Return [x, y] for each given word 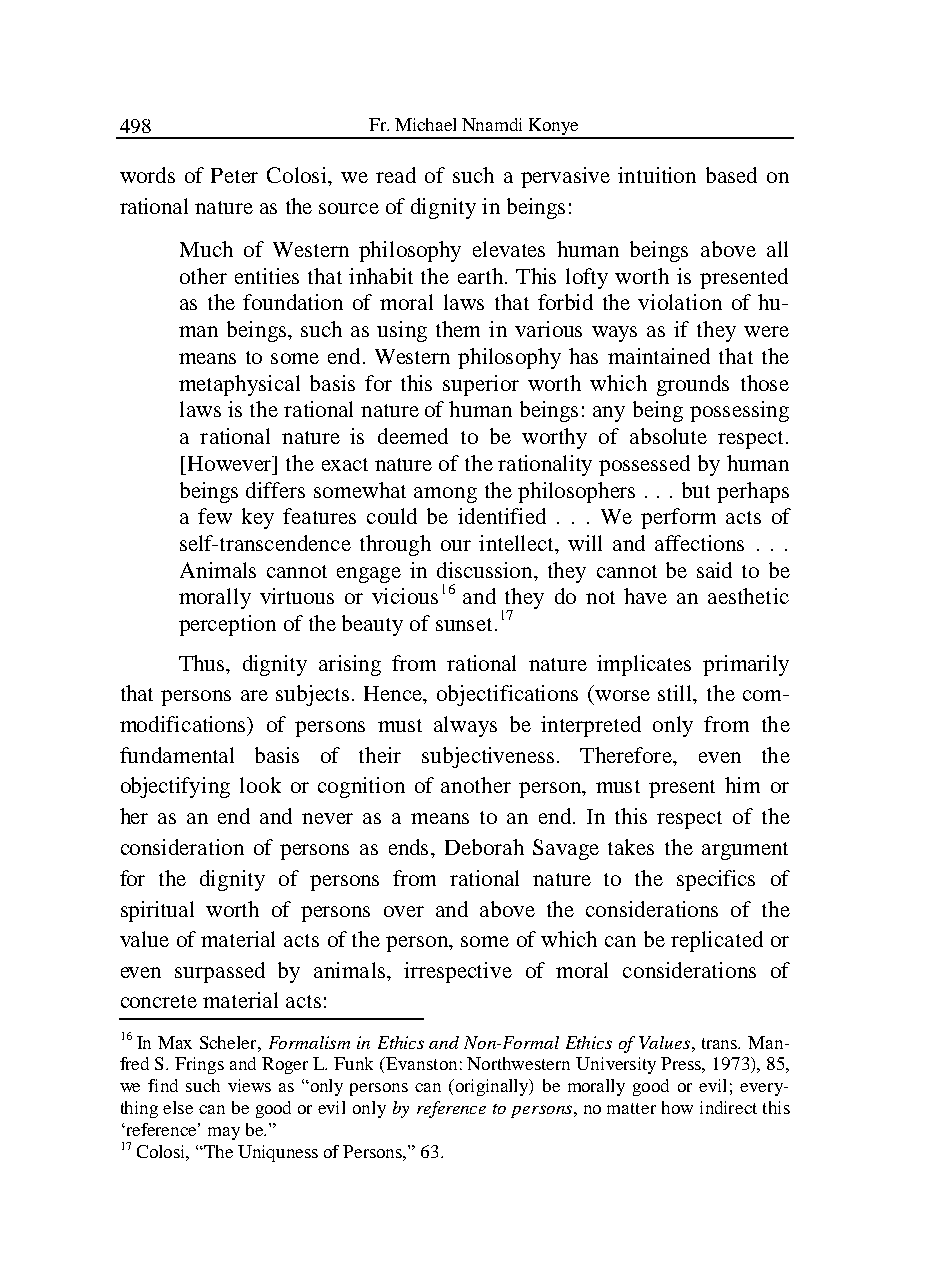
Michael [425, 124]
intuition [657, 175]
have [645, 596]
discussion [486, 570]
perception [227, 625]
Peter [234, 175]
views [249, 1085]
